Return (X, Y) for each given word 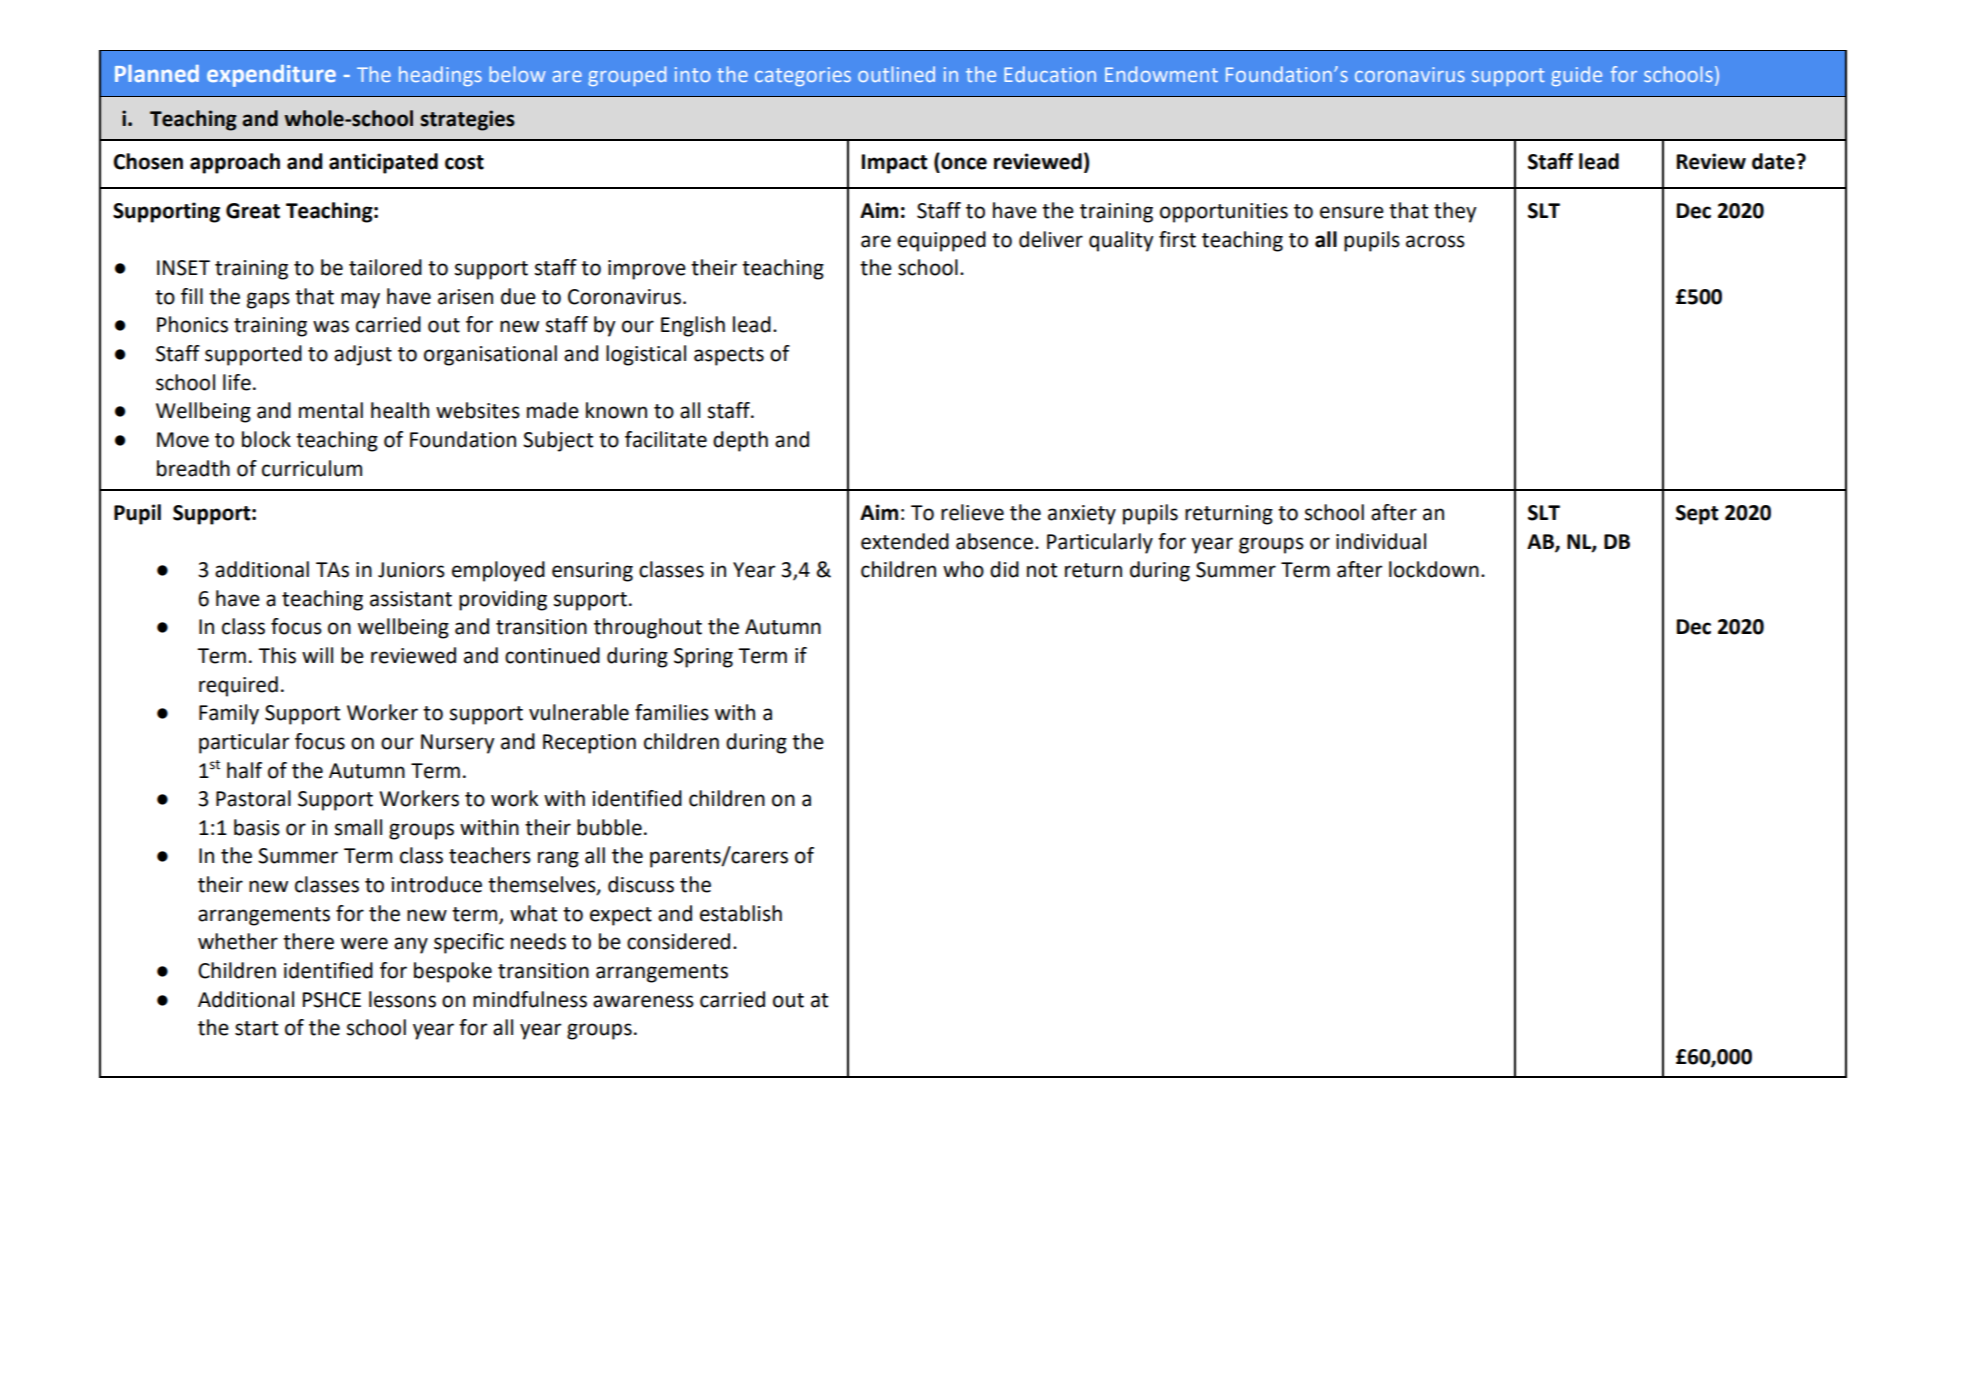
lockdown (1434, 569)
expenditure (271, 76)
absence (994, 541)
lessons (402, 999)
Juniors (411, 570)
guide (1576, 76)
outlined (896, 74)
